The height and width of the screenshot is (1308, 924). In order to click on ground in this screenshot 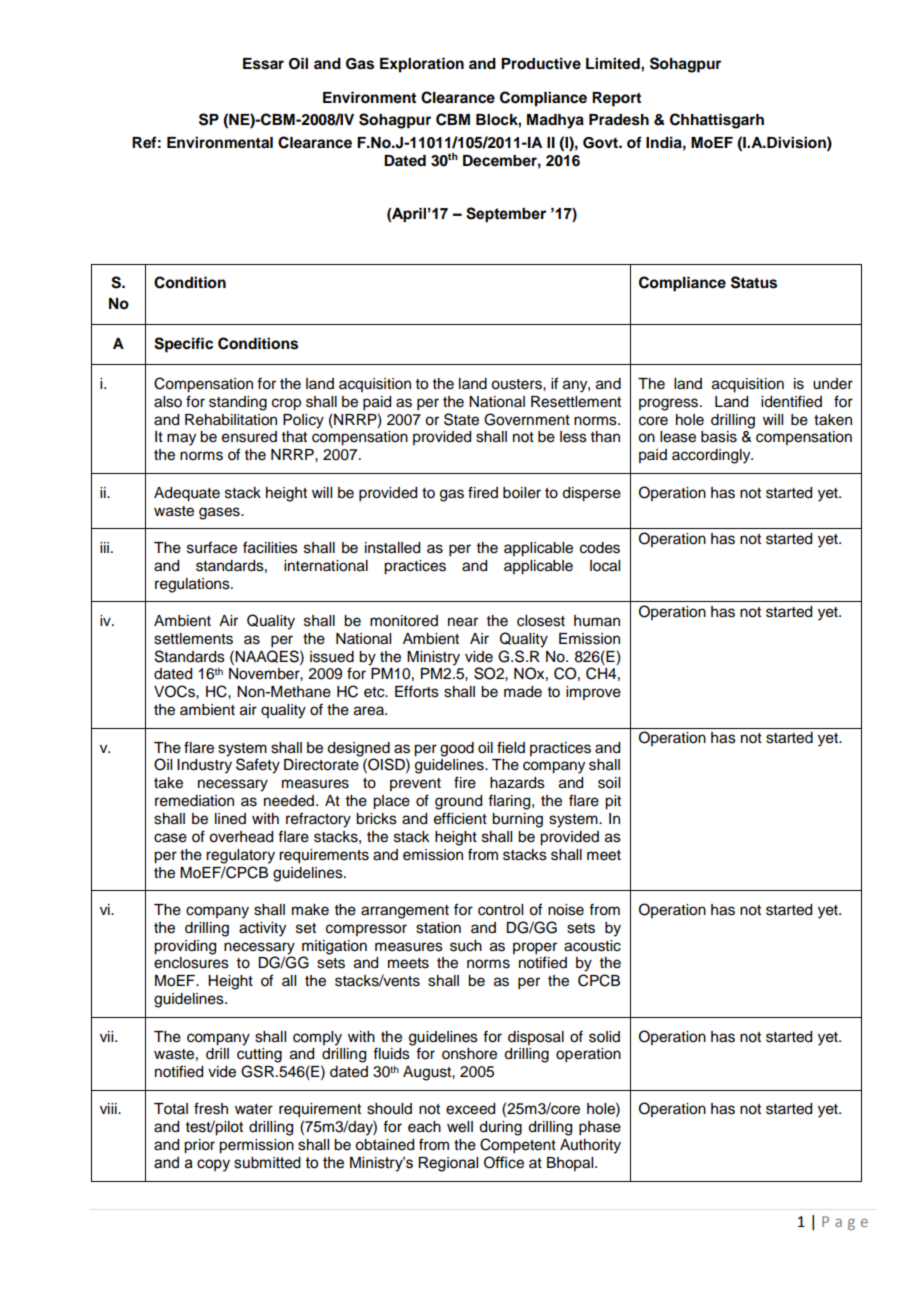, I will do `click(458, 802)`.
